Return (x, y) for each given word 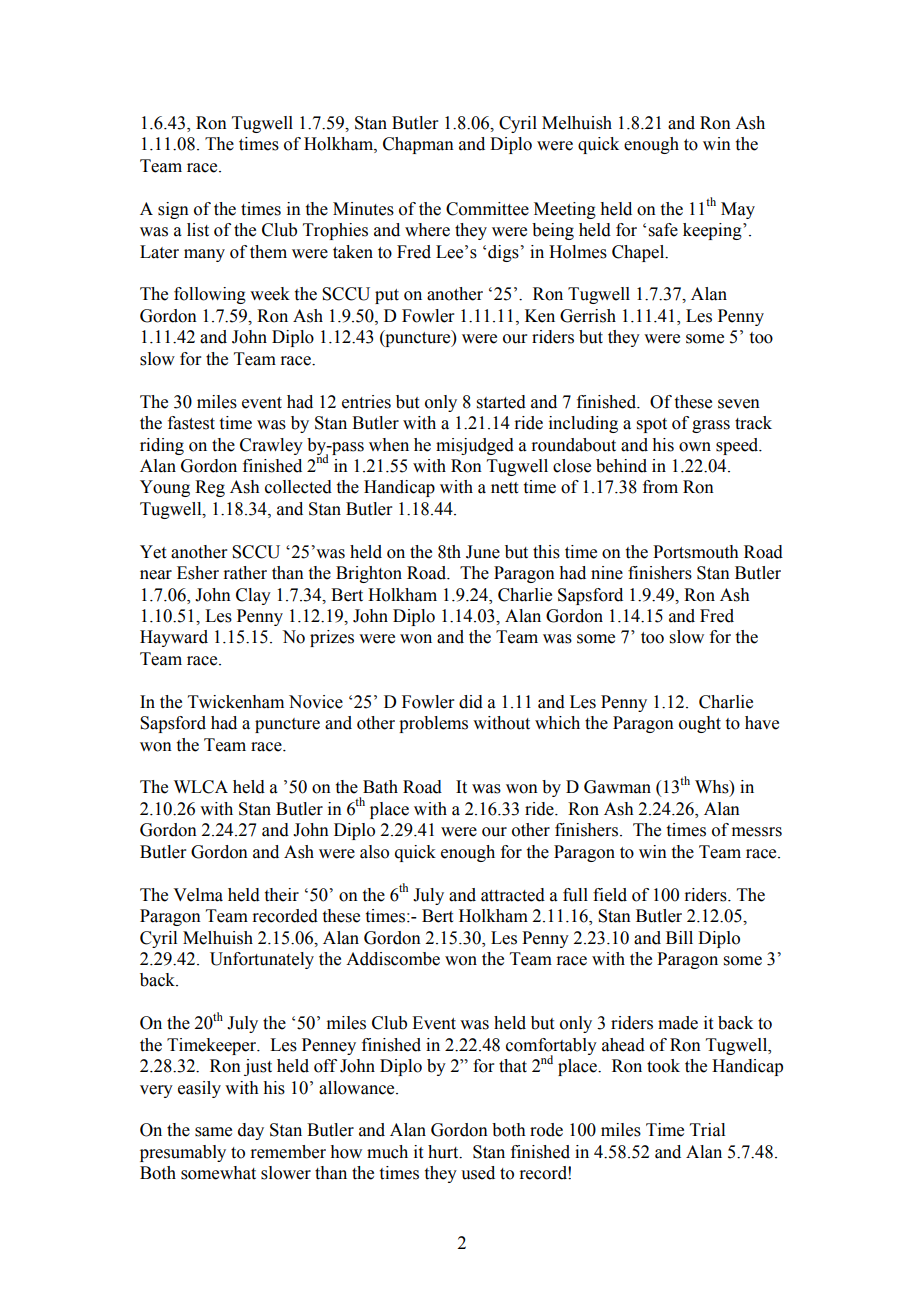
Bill (679, 937)
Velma (198, 895)
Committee (487, 209)
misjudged (475, 446)
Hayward (174, 638)
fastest (191, 423)
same (213, 1132)
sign (173, 210)
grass (711, 426)
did (471, 702)
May (738, 210)
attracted (513, 895)
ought (700, 724)
